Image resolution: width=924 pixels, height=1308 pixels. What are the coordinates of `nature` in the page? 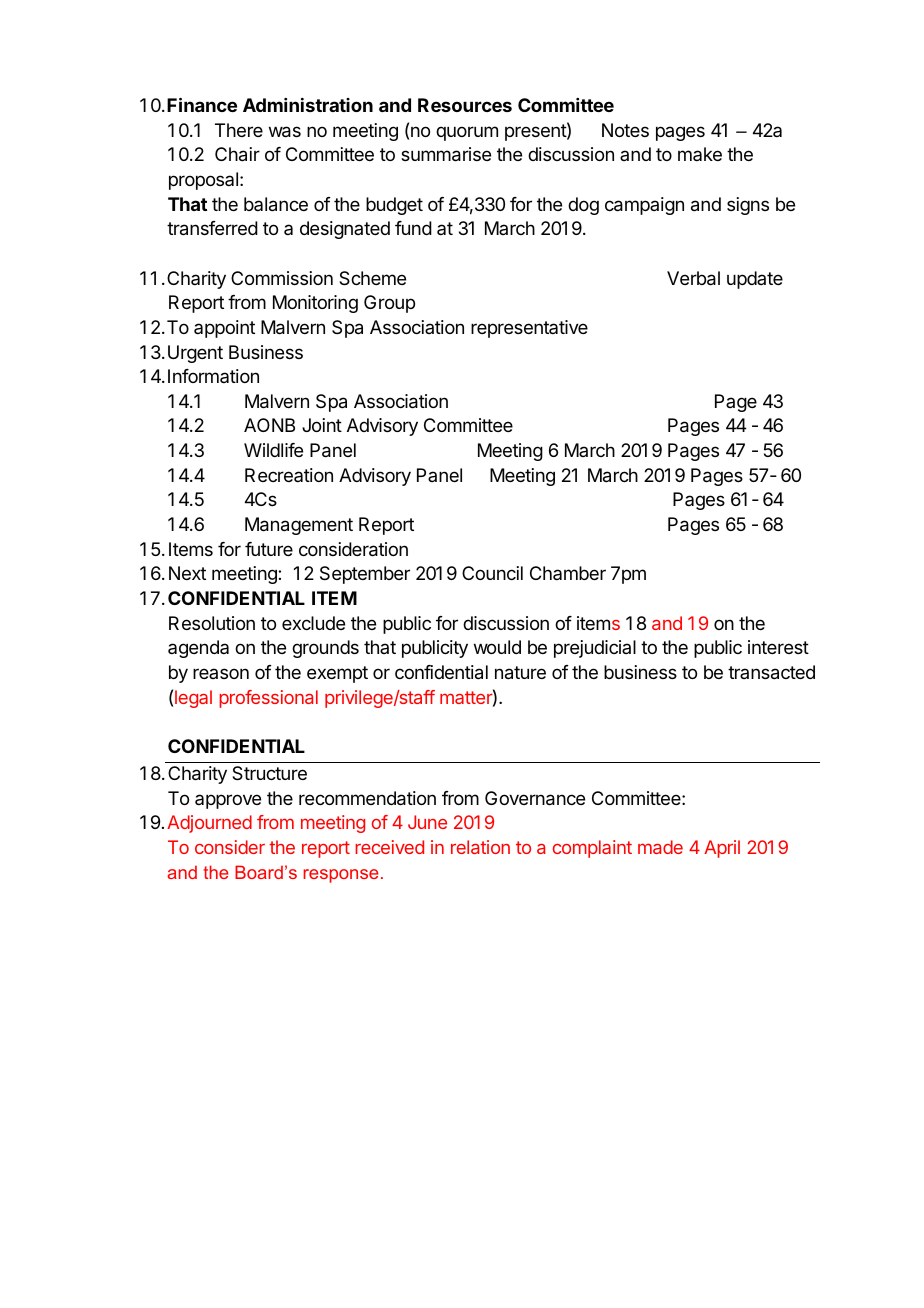 It's located at (520, 673).
